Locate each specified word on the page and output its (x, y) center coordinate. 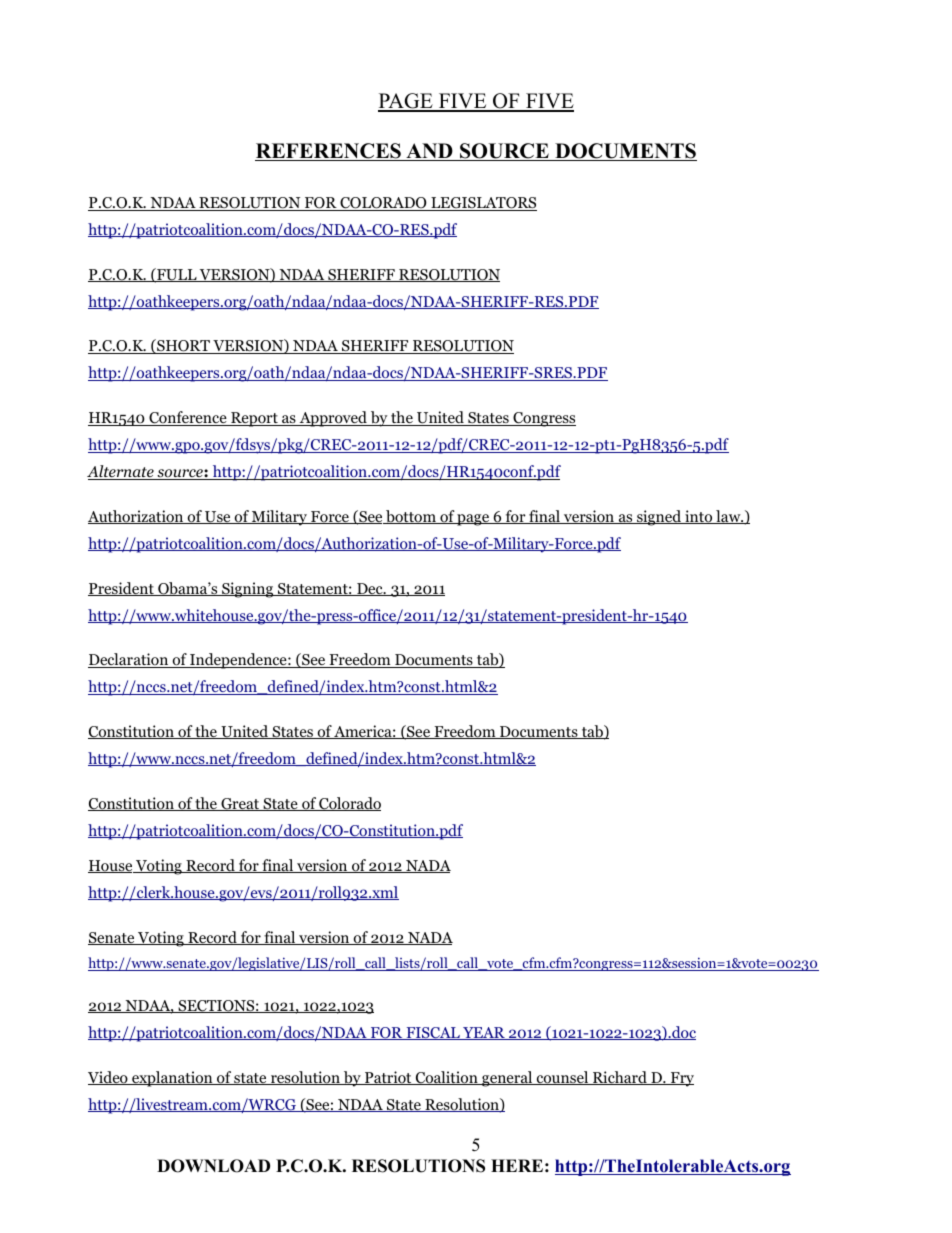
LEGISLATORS (483, 204)
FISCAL (433, 1033)
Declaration (129, 660)
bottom (411, 517)
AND (429, 152)
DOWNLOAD (213, 1166)
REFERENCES (329, 152)
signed (659, 518)
